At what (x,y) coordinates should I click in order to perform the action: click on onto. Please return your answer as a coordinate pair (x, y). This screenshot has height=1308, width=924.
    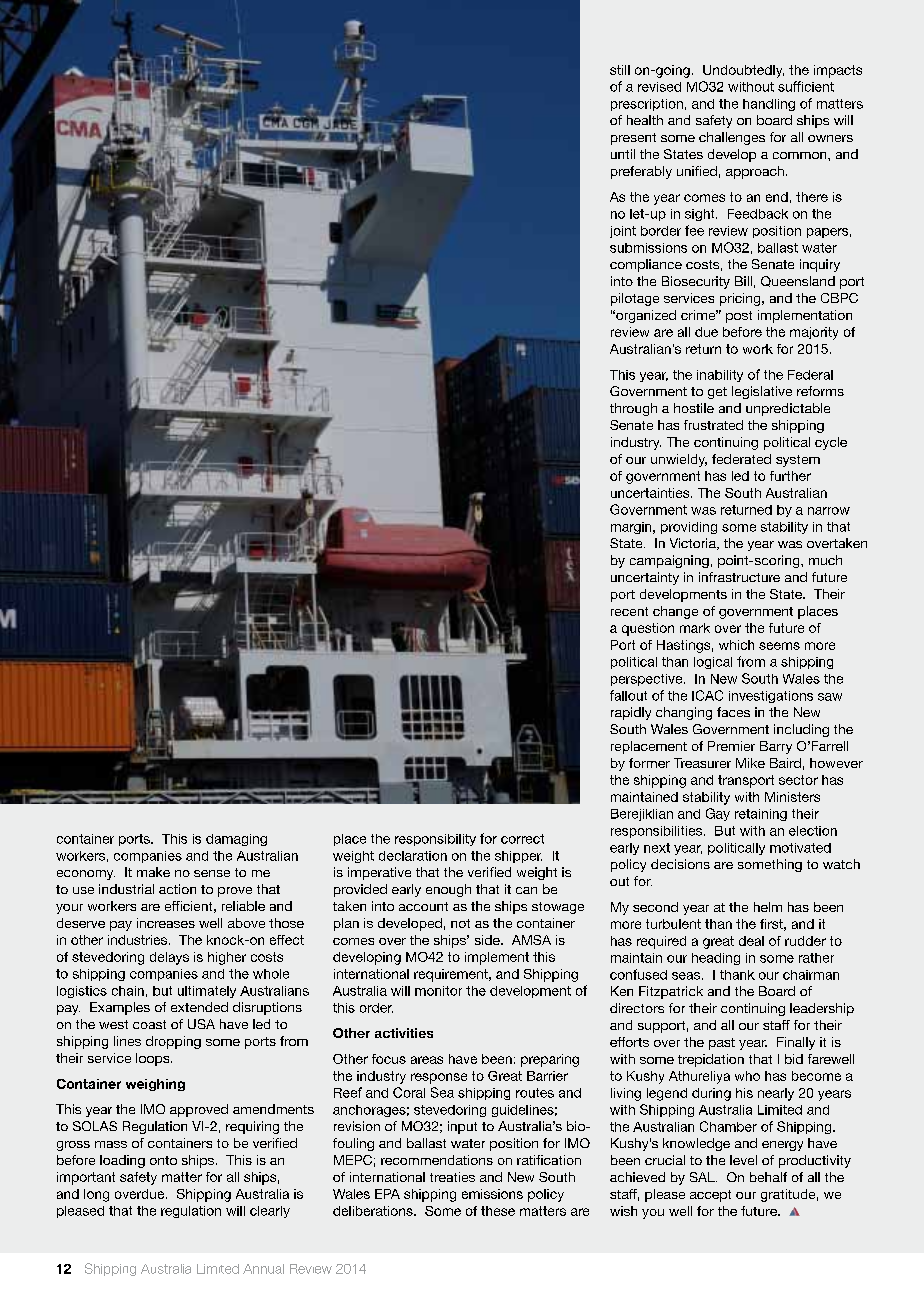
    Looking at the image, I should click on (163, 1160).
